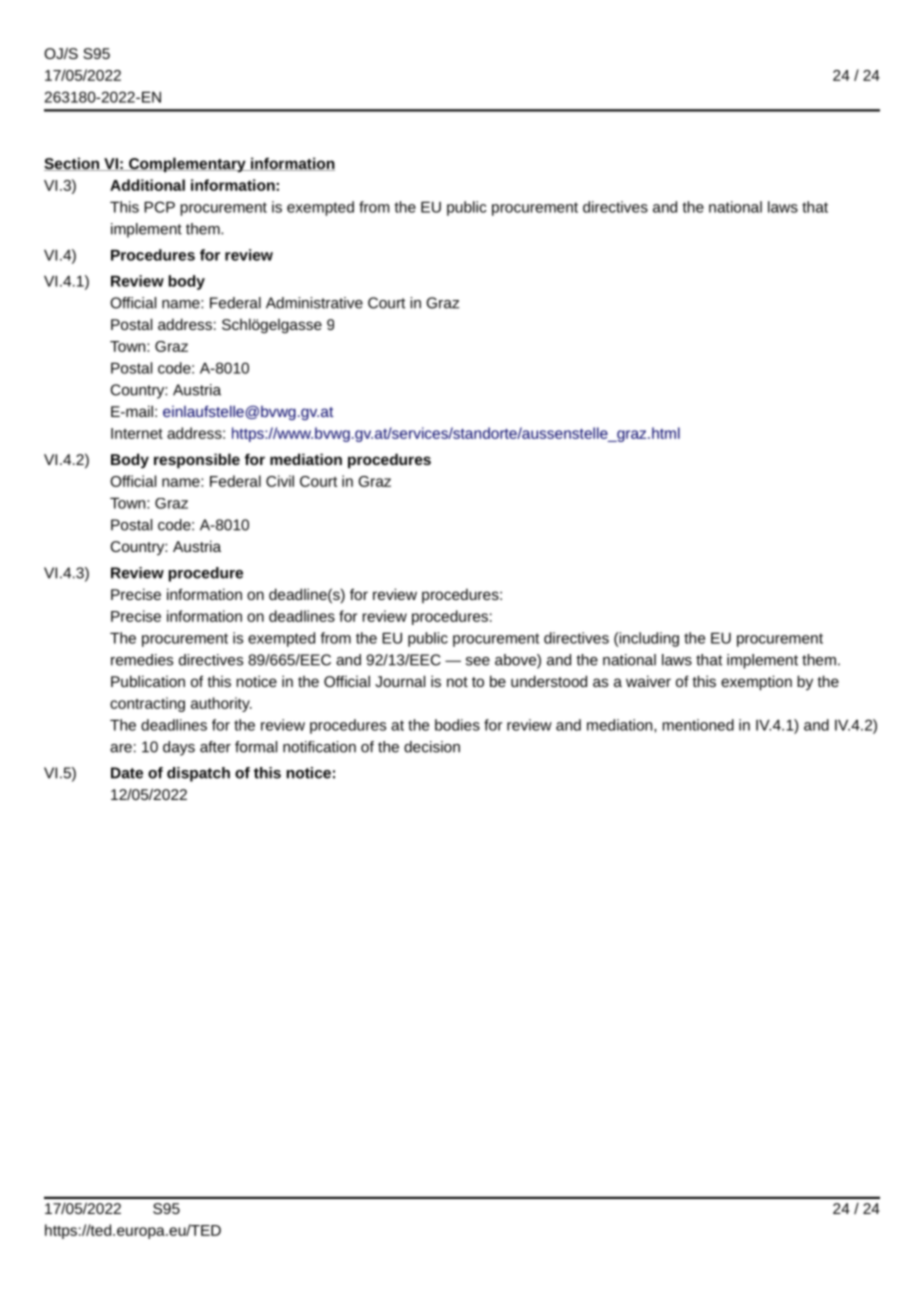  What do you see at coordinates (197, 461) in the page?
I see `responsible` at bounding box center [197, 461].
